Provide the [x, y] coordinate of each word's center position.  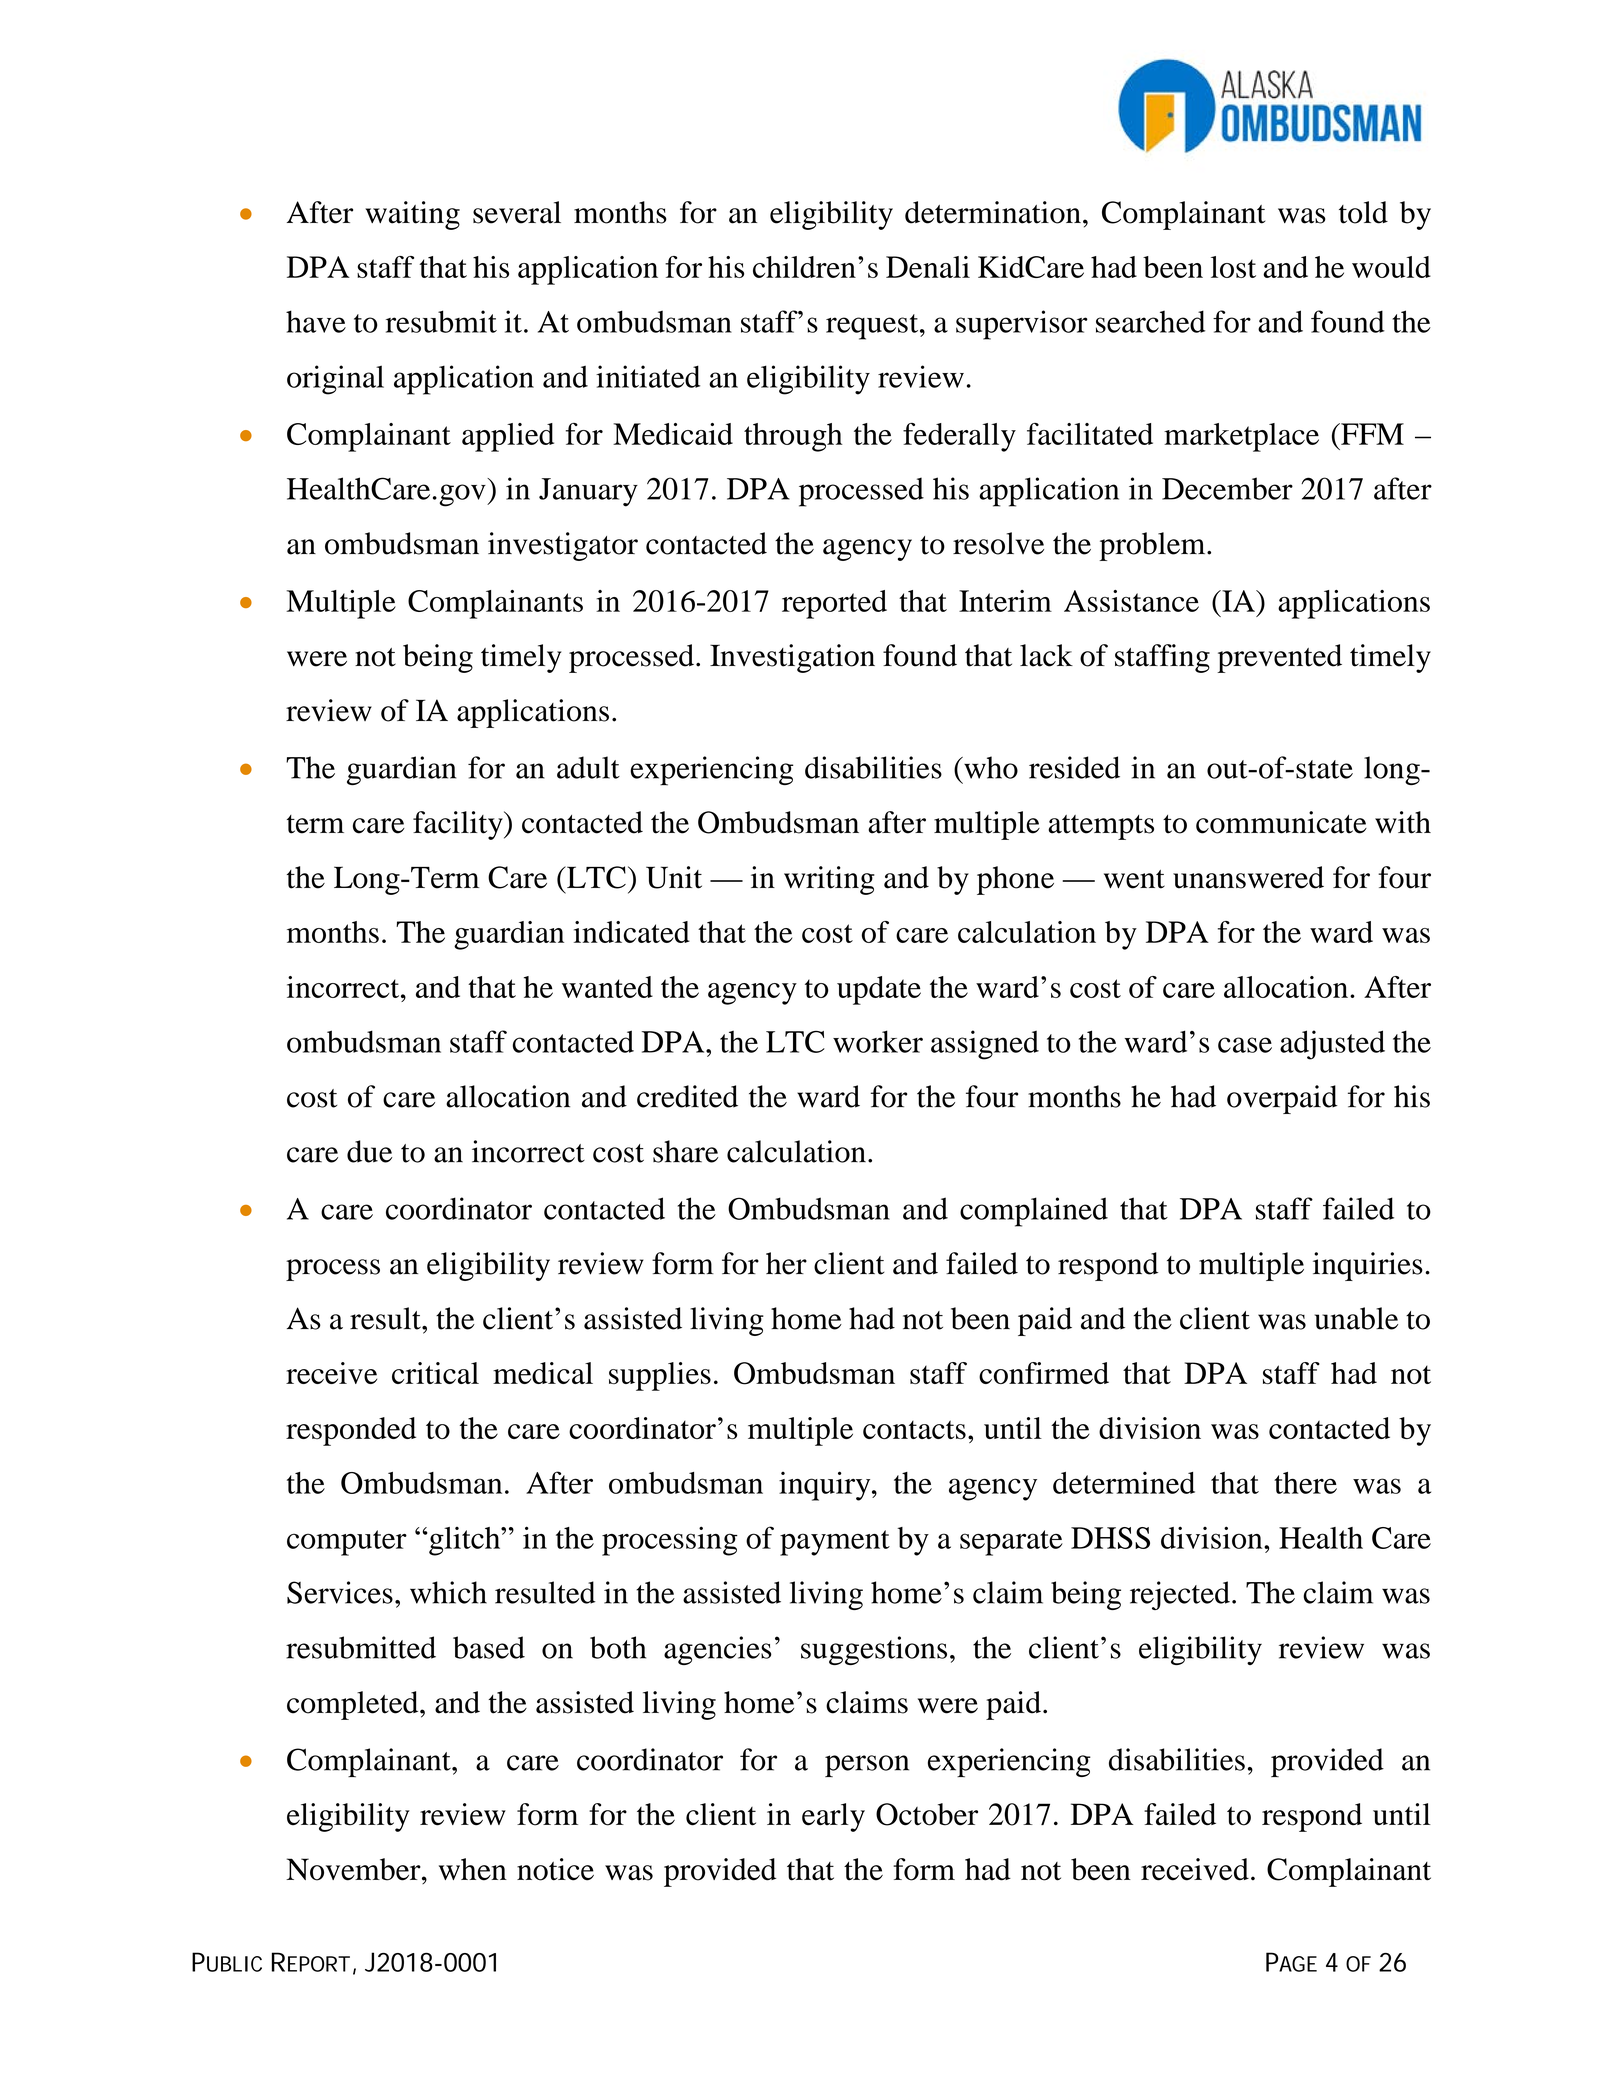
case [1245, 1045]
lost [1233, 267]
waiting [412, 215]
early [833, 1817]
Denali [928, 267]
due [369, 1151]
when [473, 1869]
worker [878, 1041]
